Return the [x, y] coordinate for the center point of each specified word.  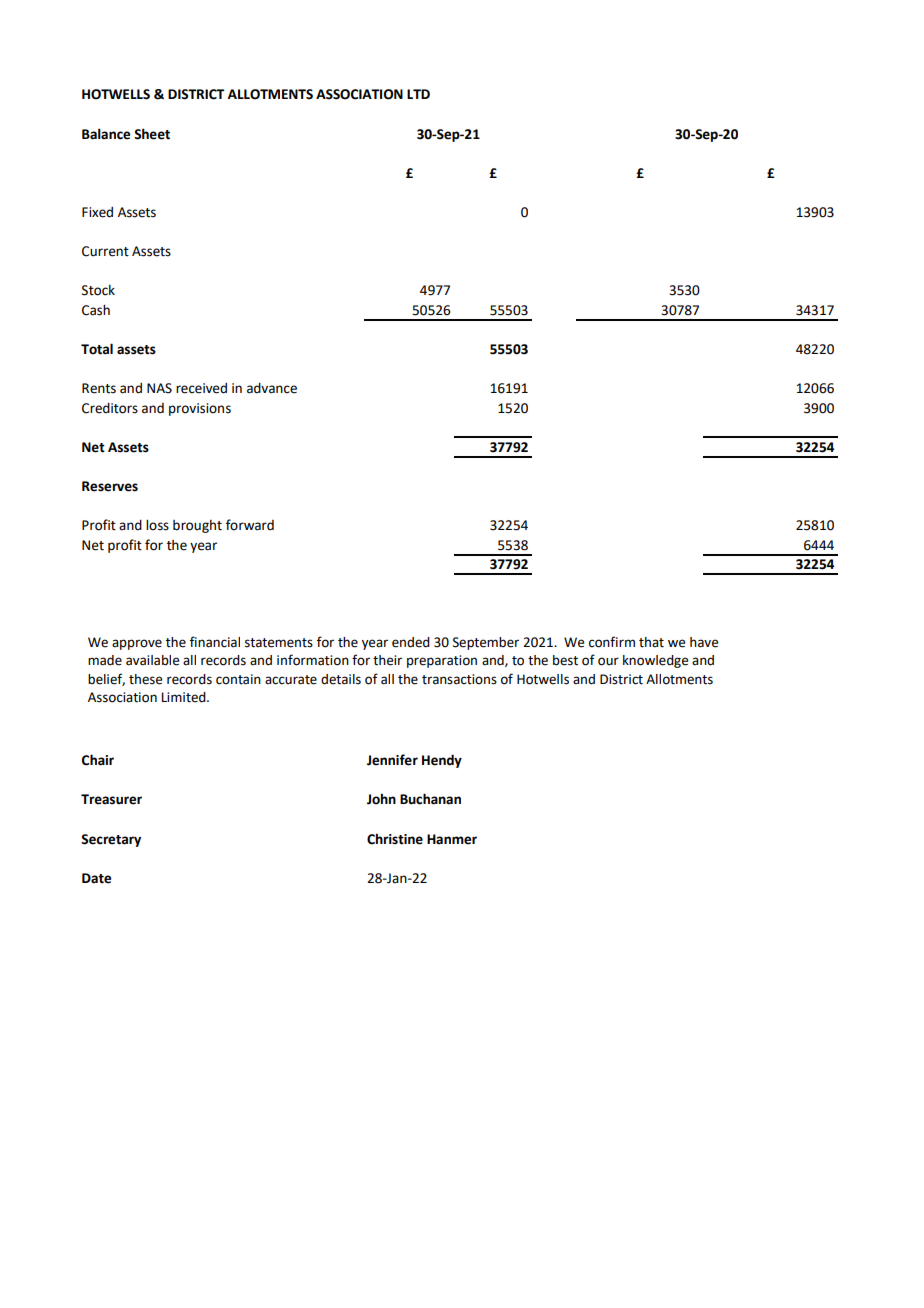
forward [250, 525]
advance [272, 388]
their [387, 660]
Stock [98, 290]
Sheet [152, 134]
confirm [612, 642]
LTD [418, 94]
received [201, 388]
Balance [106, 134]
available [152, 660]
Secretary [111, 840]
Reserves [110, 486]
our [608, 661]
